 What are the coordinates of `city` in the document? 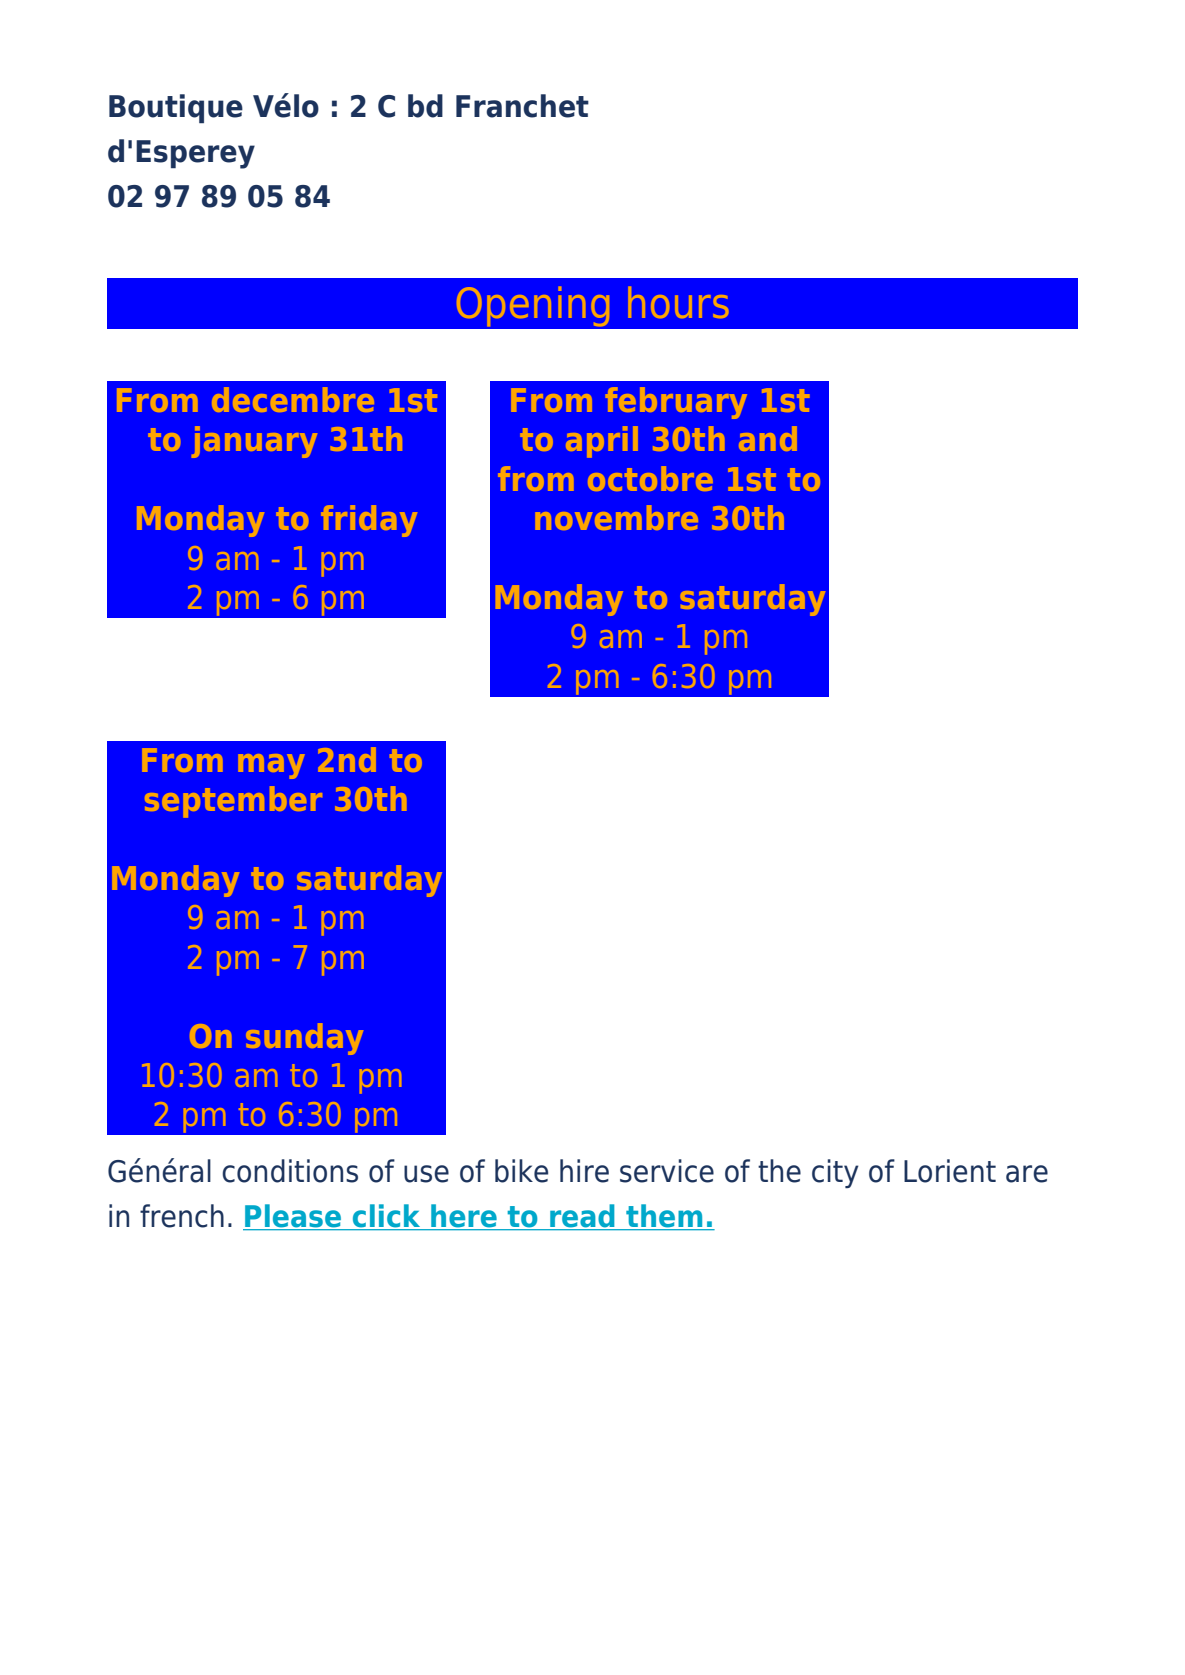 It's located at (835, 1173).
